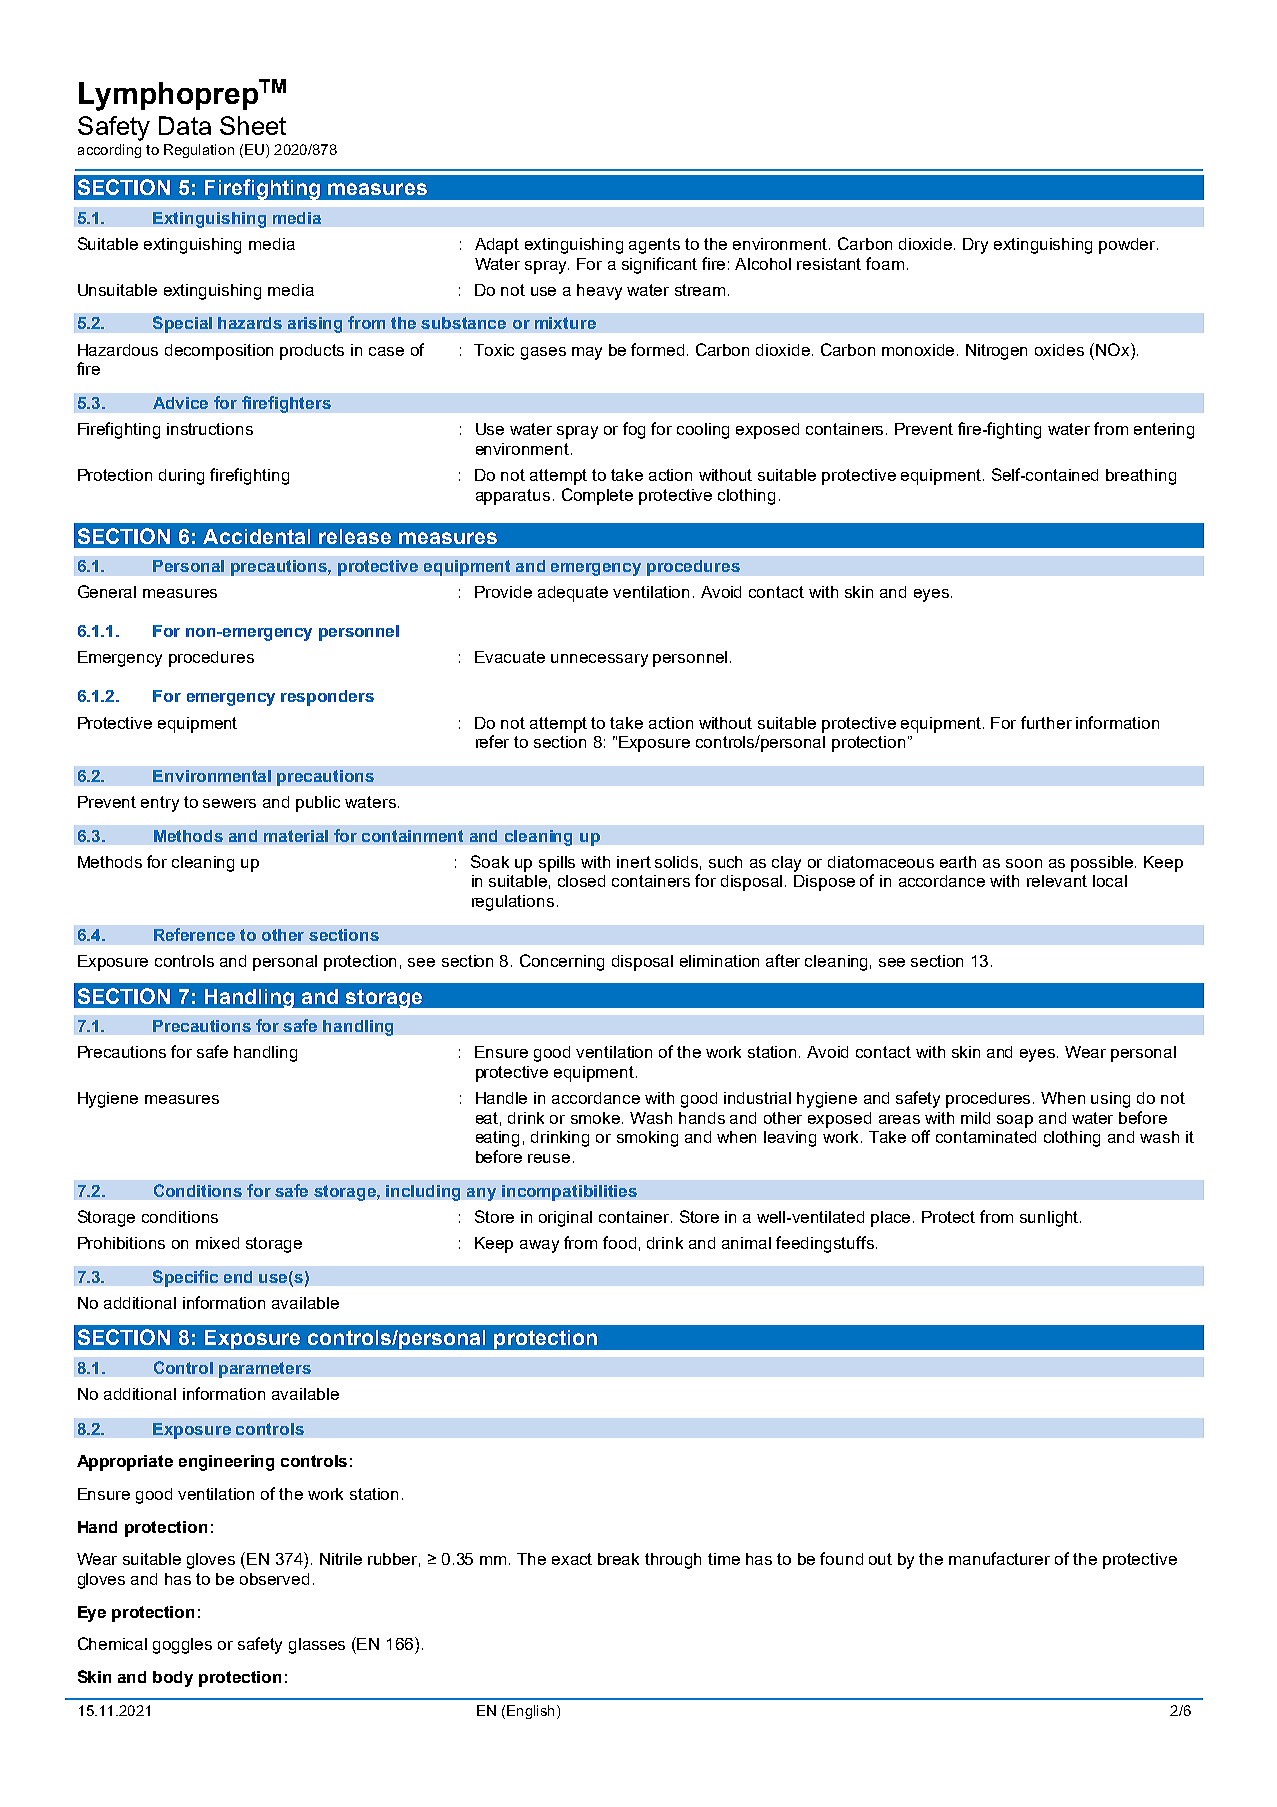 This screenshot has width=1277, height=1807. Describe the element at coordinates (581, 881) in the screenshot. I see `closed` at that location.
